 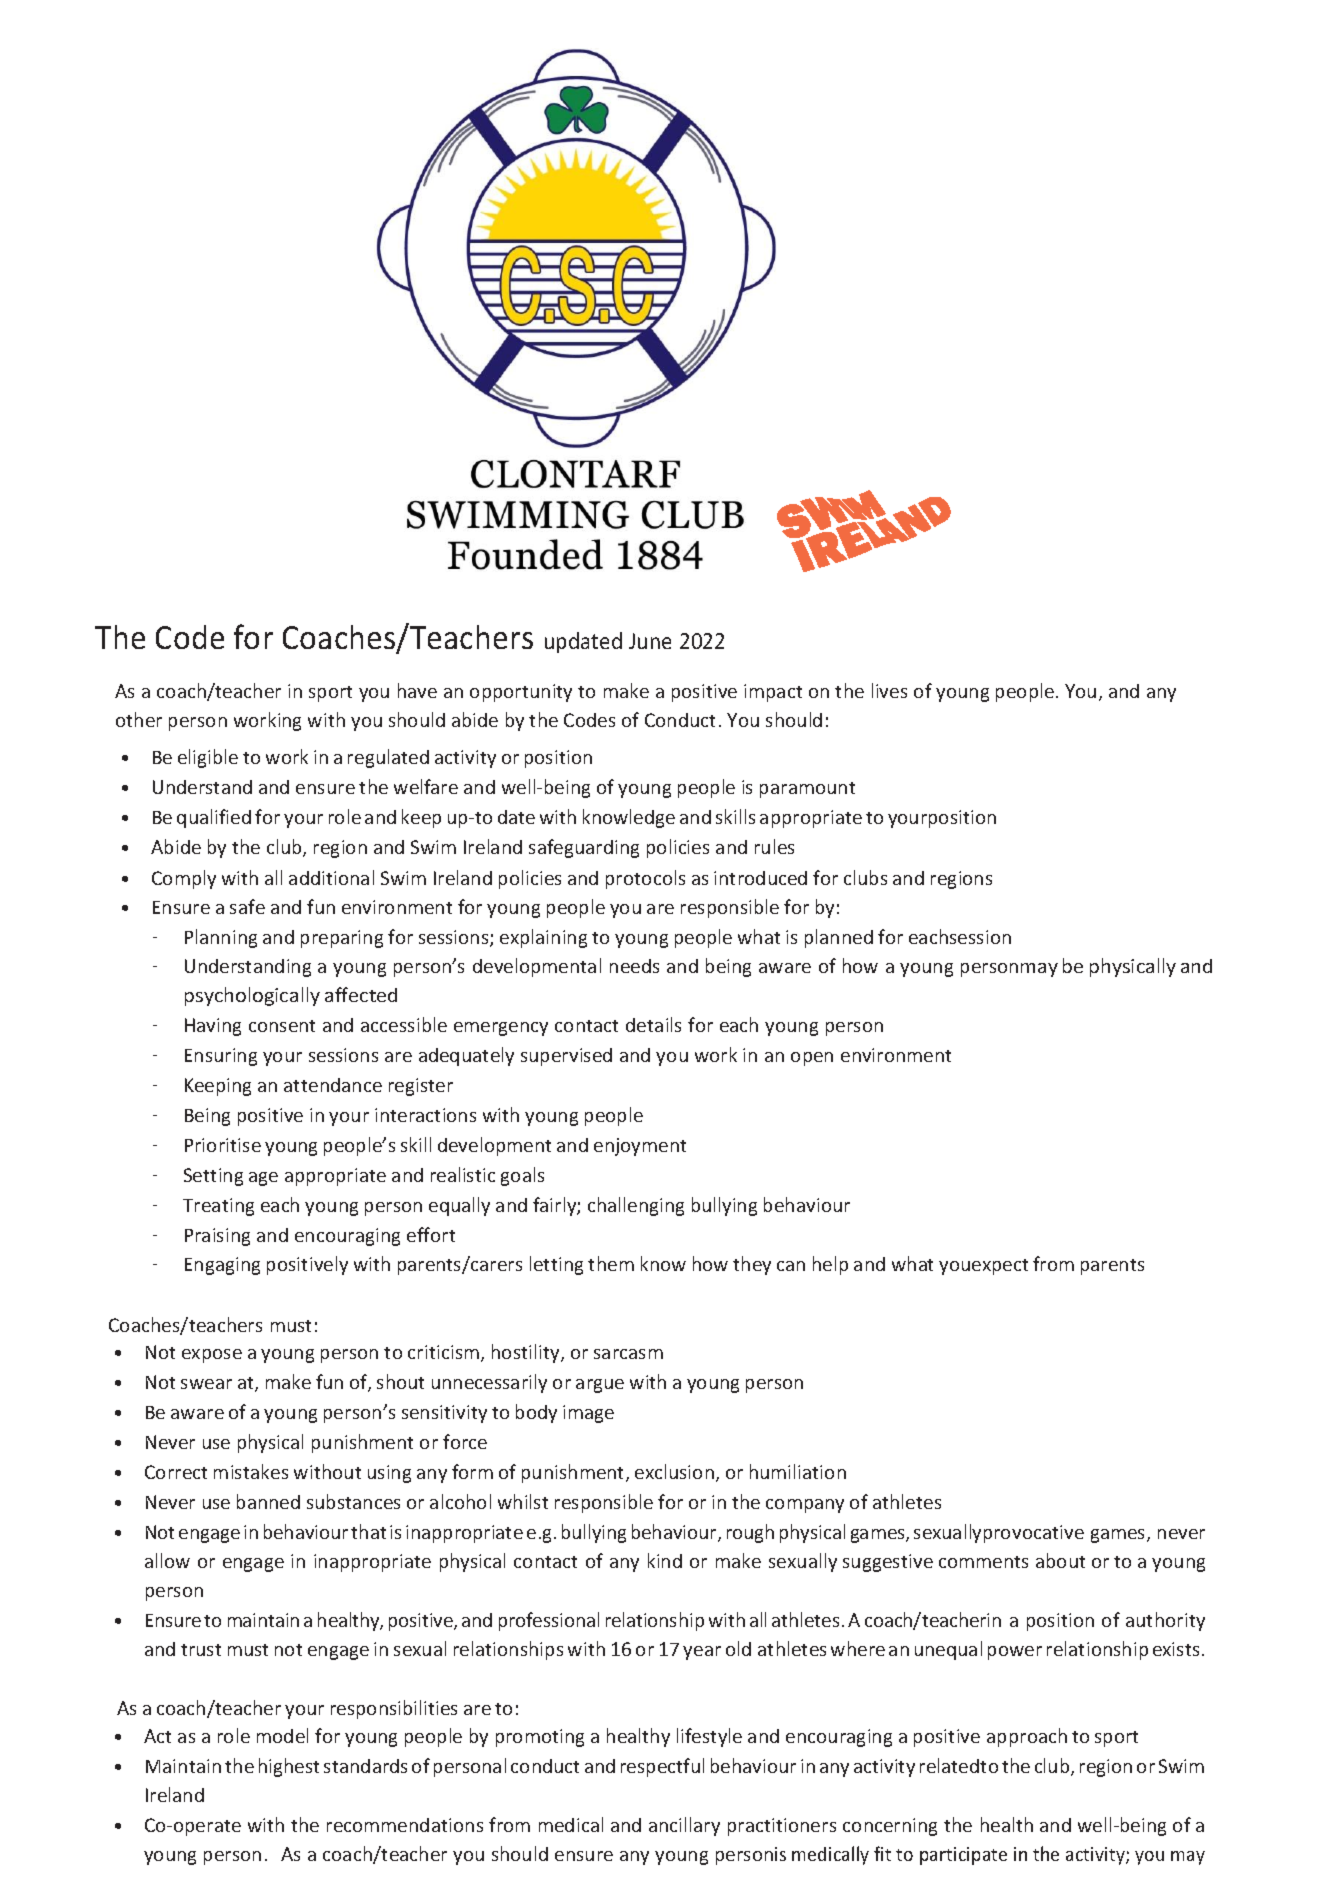 What do you see at coordinates (674, 1471) in the image?
I see `exclusion` at bounding box center [674, 1471].
